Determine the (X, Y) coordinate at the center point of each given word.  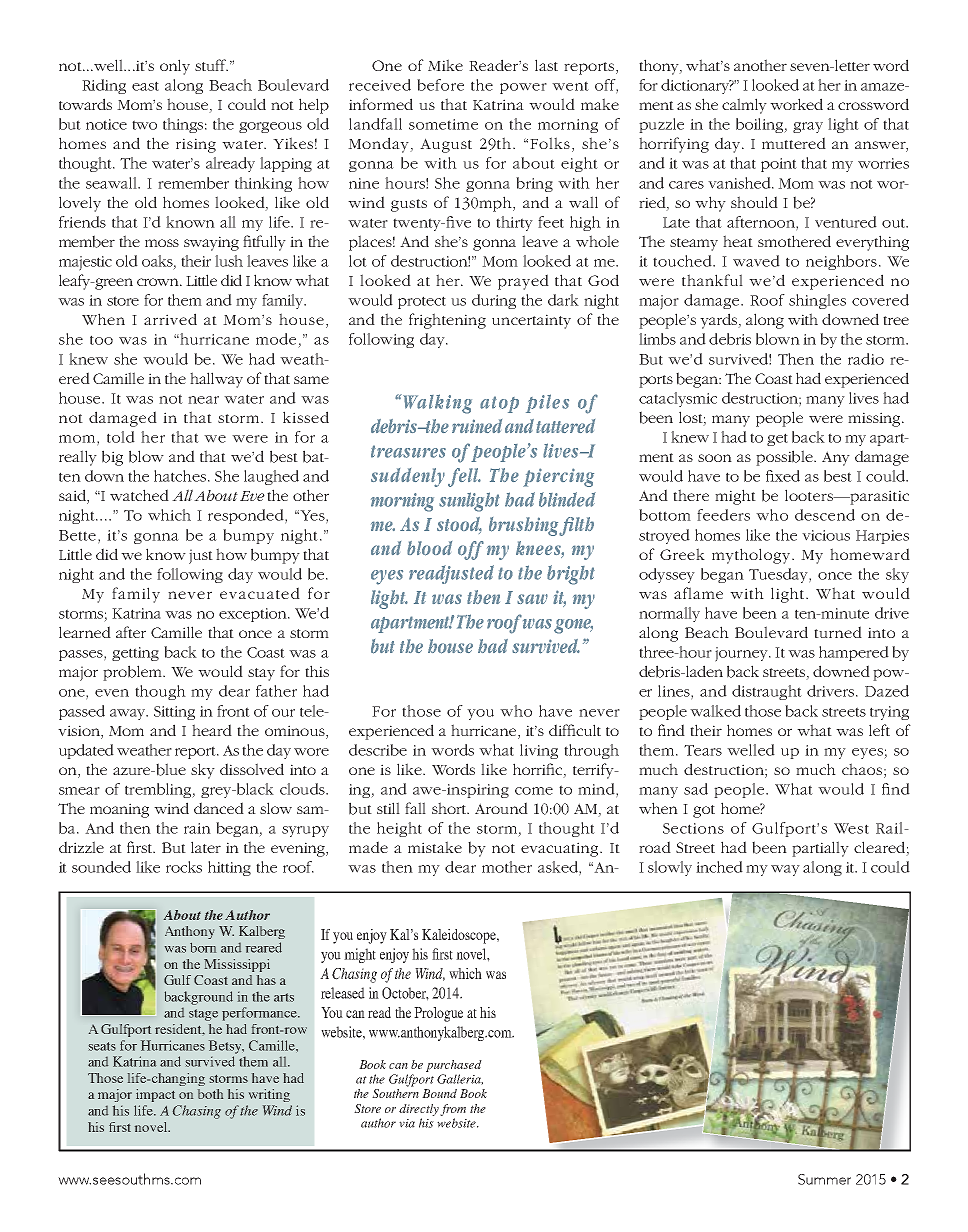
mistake (435, 847)
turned (838, 632)
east (145, 86)
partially (820, 849)
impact (155, 1095)
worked (796, 104)
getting (135, 654)
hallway (216, 380)
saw (532, 599)
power (523, 88)
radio (866, 359)
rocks (184, 867)
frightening (447, 321)
